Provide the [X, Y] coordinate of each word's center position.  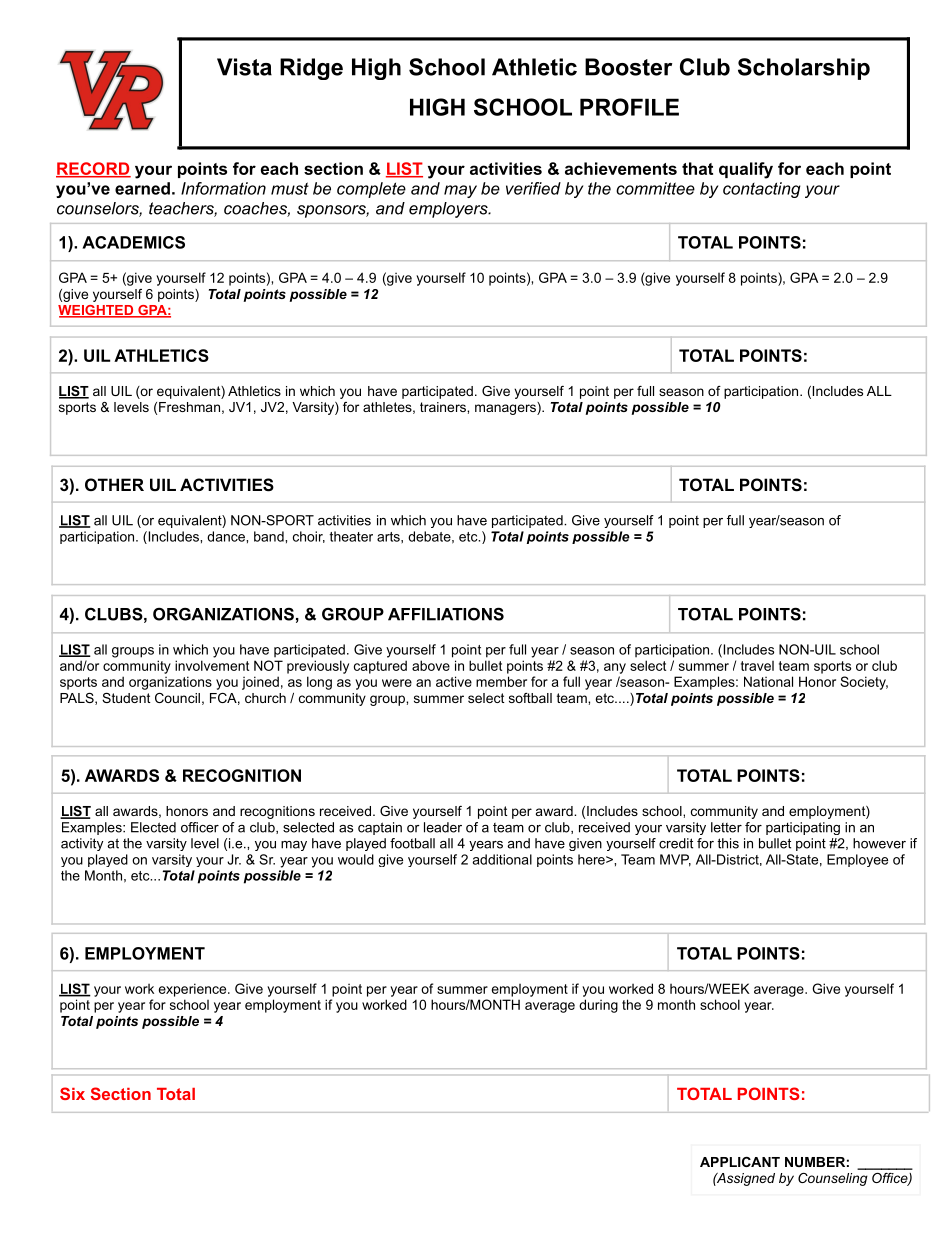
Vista [244, 67]
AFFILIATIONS [446, 614]
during [598, 1006]
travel [757, 666]
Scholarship [804, 69]
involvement [212, 665]
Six [72, 1093]
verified [533, 188]
